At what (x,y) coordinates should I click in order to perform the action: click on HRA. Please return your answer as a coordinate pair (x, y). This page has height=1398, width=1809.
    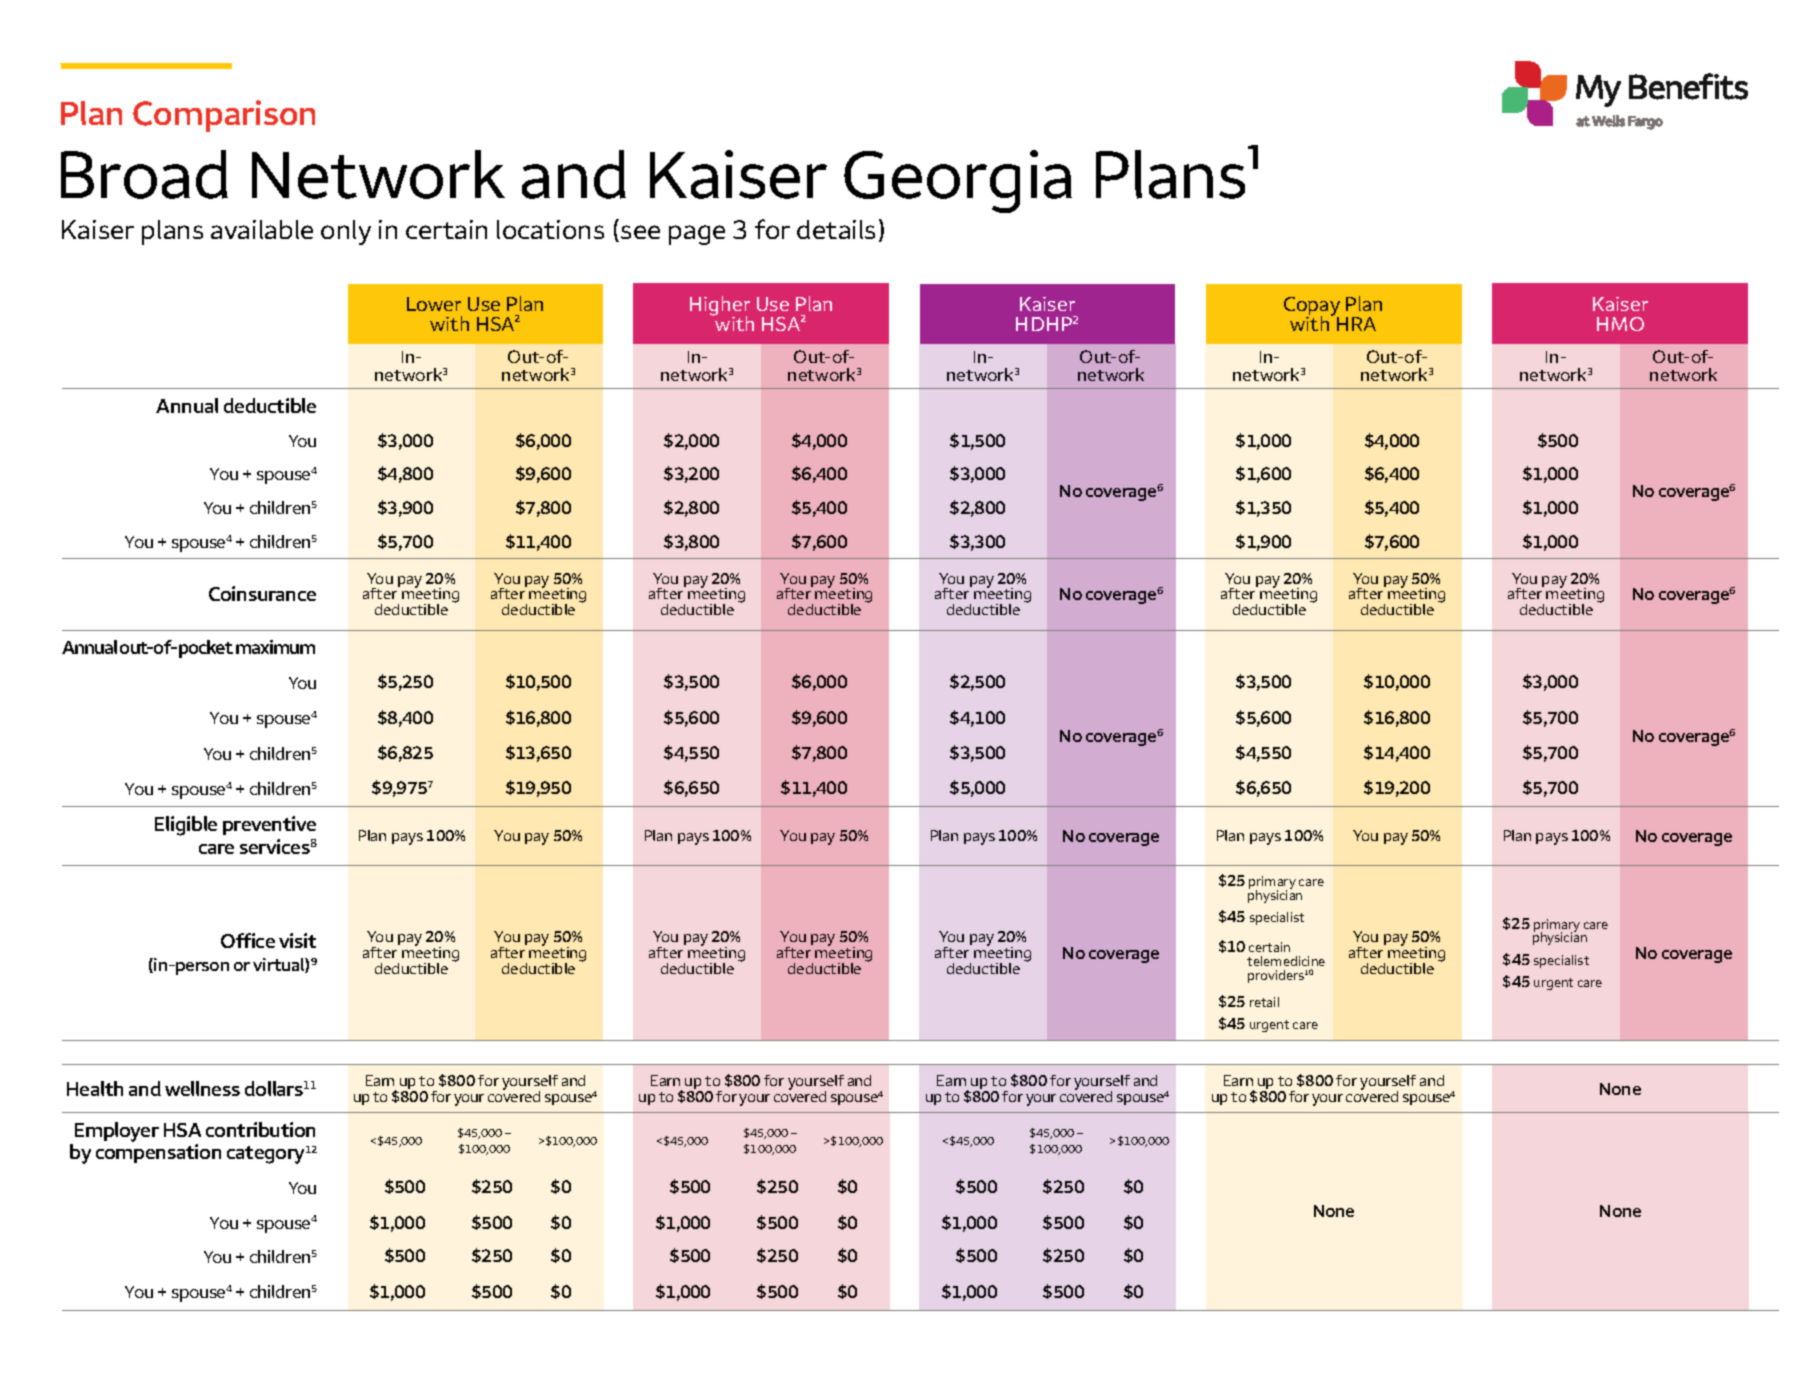
    Looking at the image, I should click on (1356, 324).
